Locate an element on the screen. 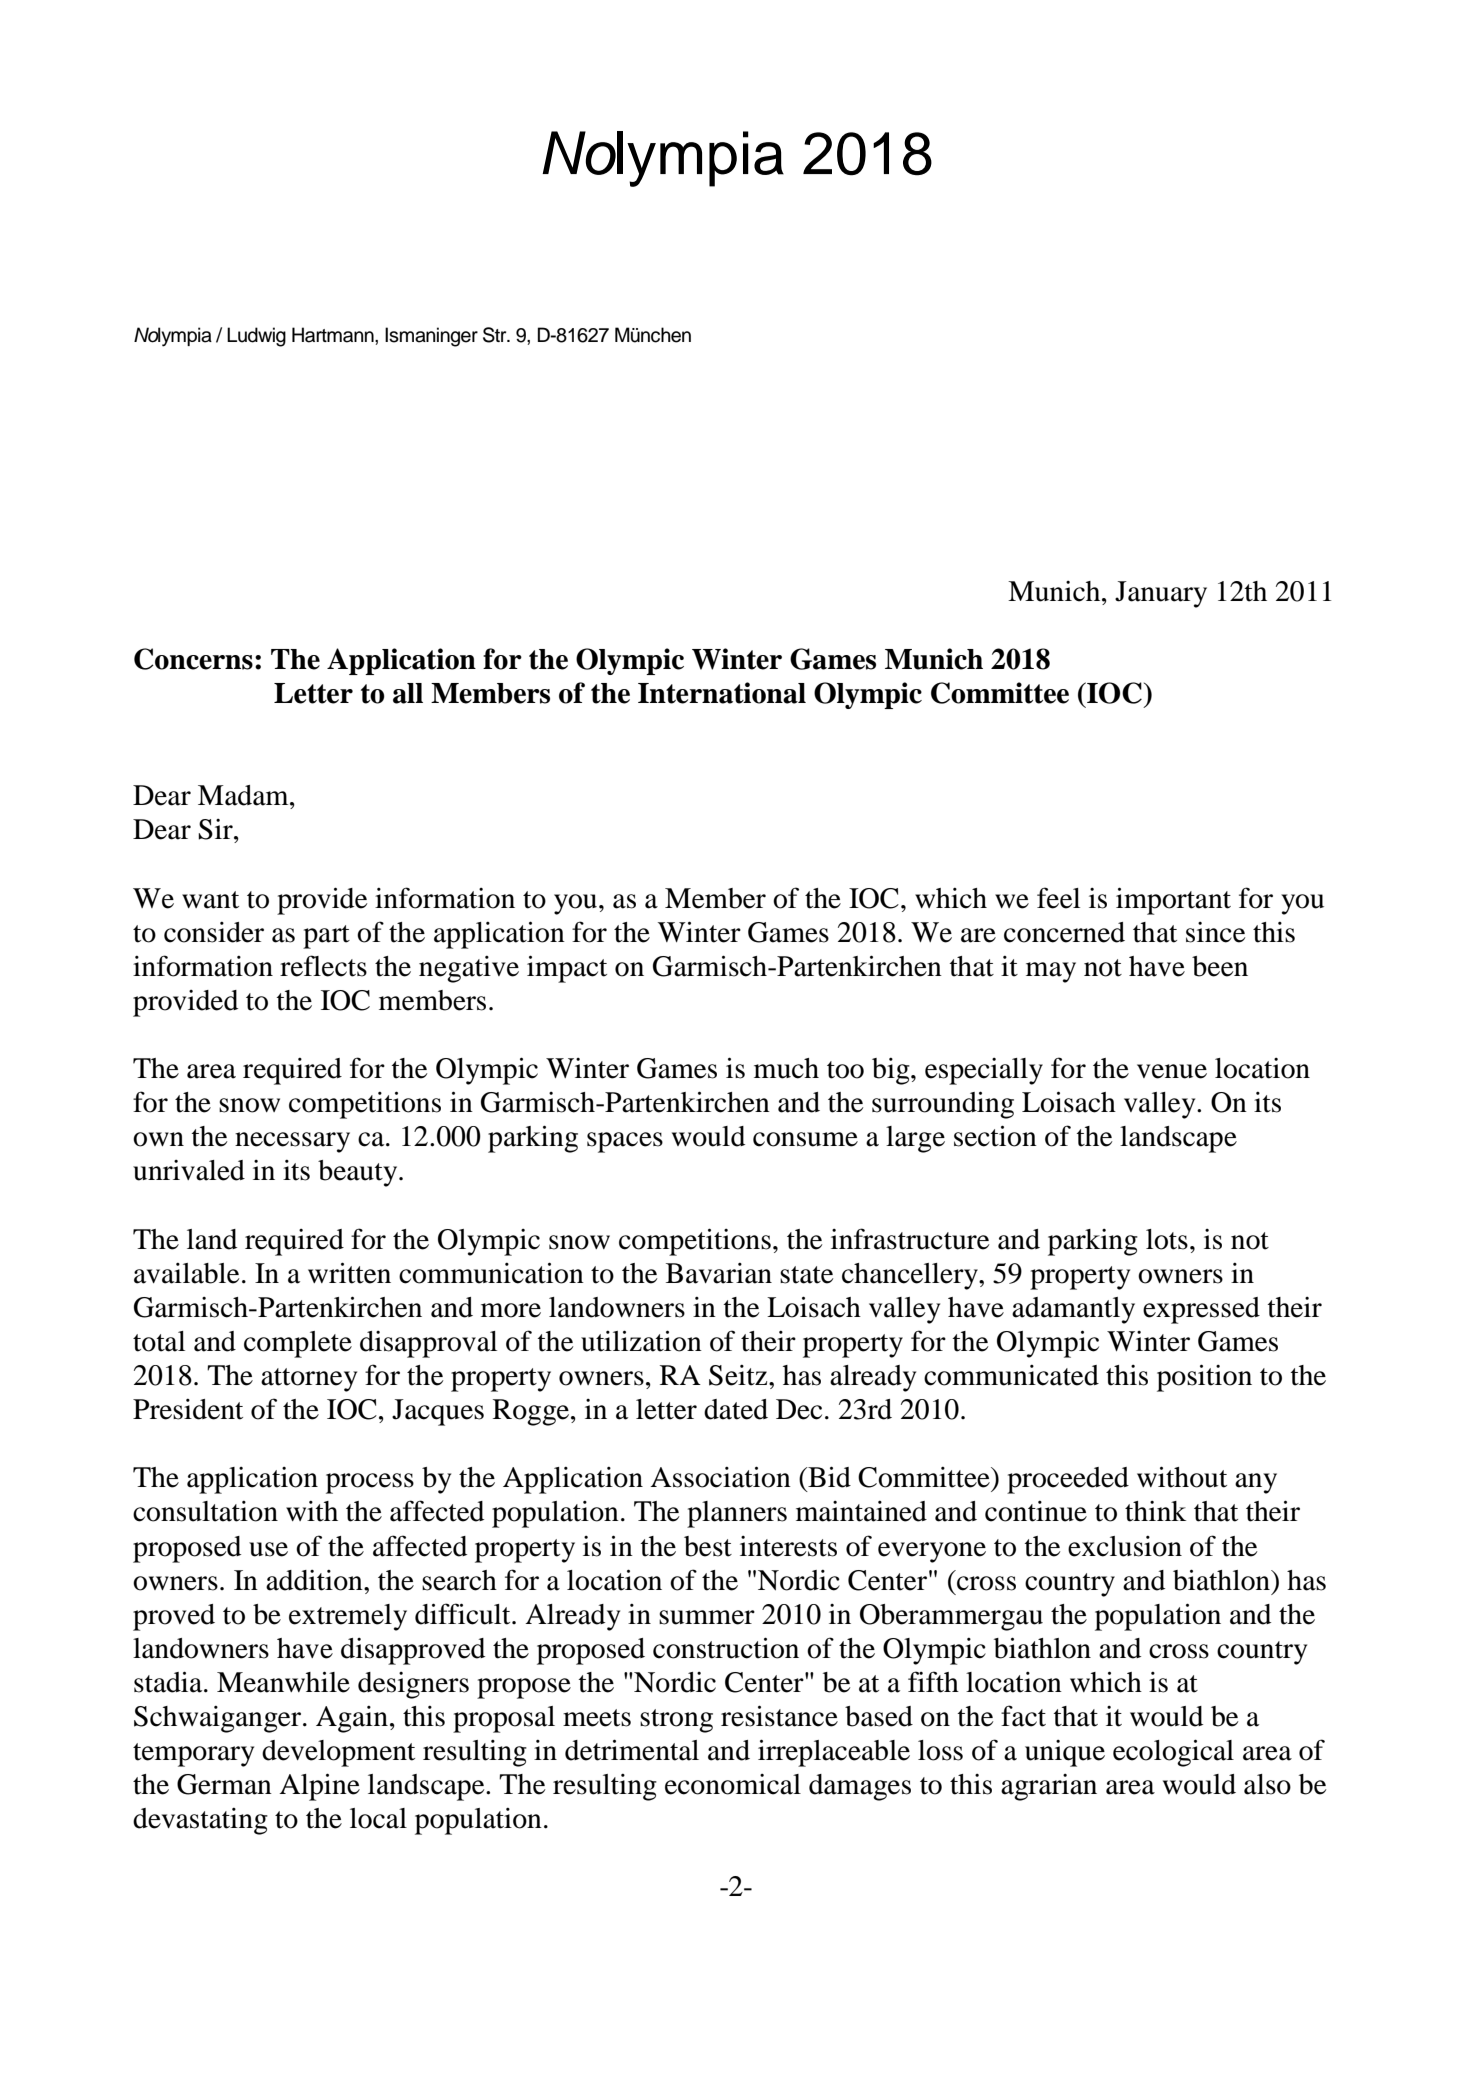 This screenshot has height=2081, width=1471. much is located at coordinates (786, 1068).
